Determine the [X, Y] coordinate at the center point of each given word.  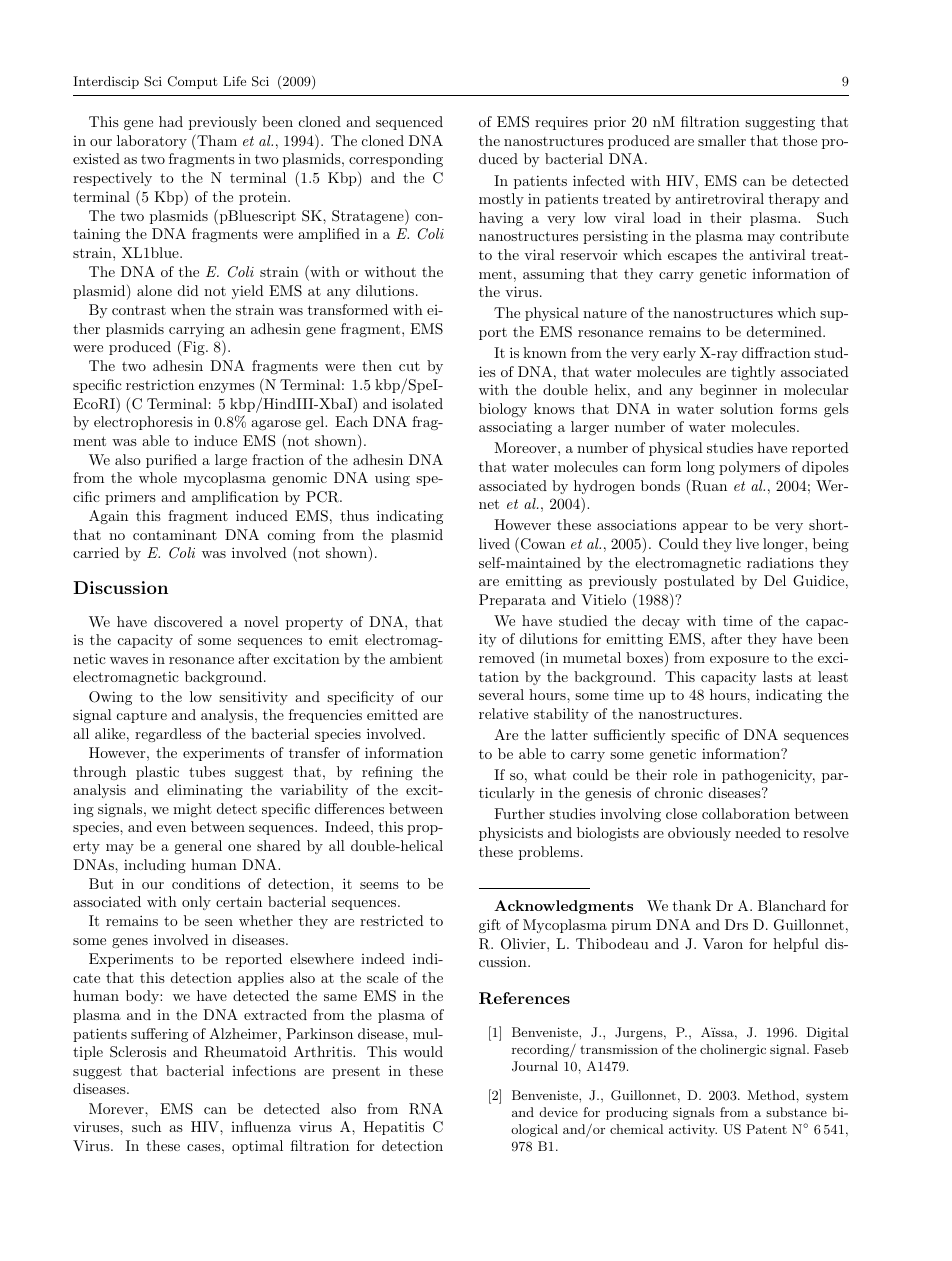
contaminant [175, 534]
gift [490, 926]
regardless [168, 735]
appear [705, 528]
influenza [261, 1126]
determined [785, 331]
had [171, 121]
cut [409, 366]
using [392, 479]
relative [503, 713]
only [196, 903]
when [188, 309]
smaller [722, 140]
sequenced [409, 123]
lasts [777, 676]
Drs [736, 924]
